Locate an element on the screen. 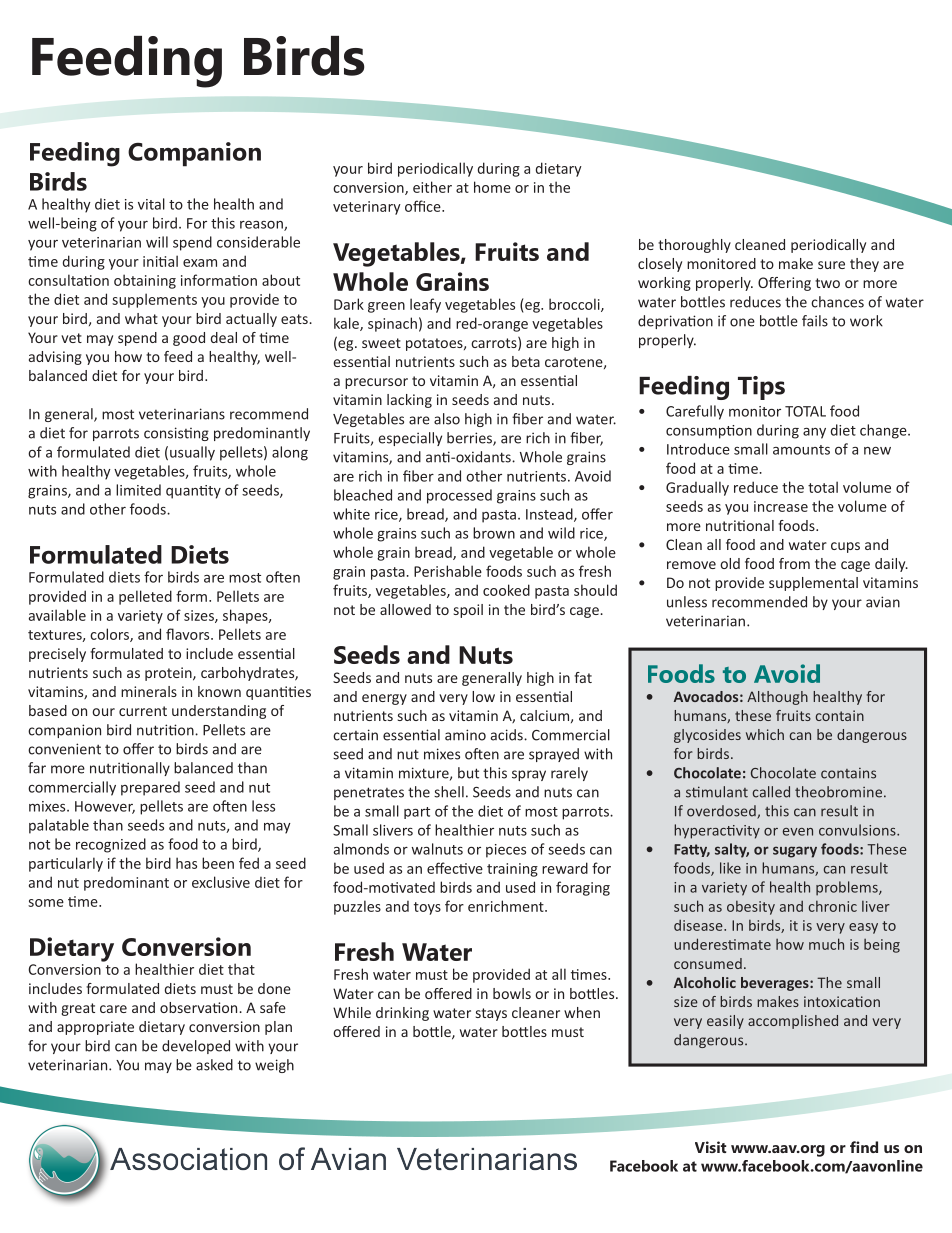 This screenshot has width=952, height=1233. find is located at coordinates (864, 1147).
